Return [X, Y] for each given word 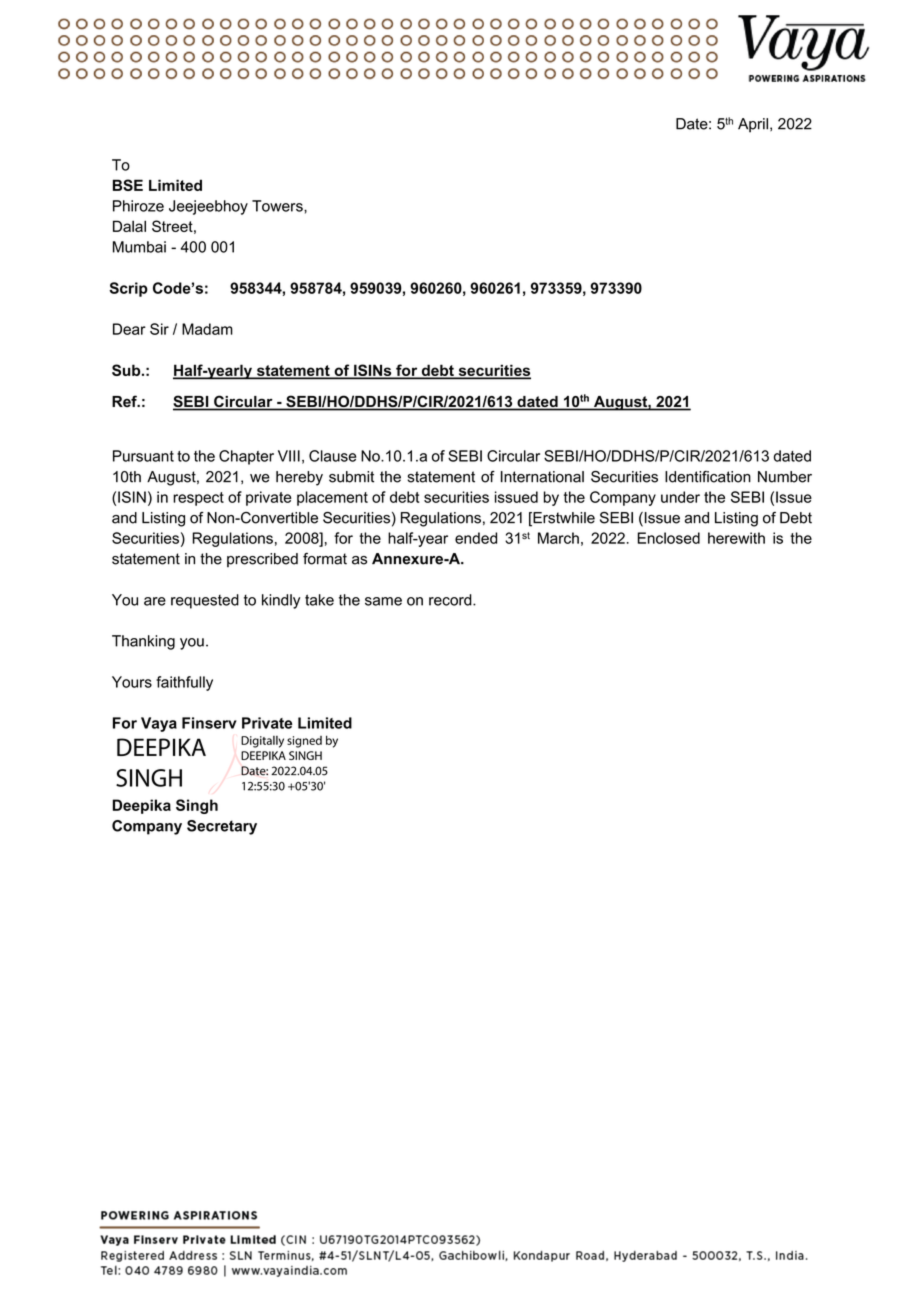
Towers [278, 206]
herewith [736, 538]
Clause [332, 456]
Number [785, 477]
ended [476, 538]
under [680, 497]
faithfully [184, 683]
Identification [708, 477]
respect [198, 499]
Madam [207, 329]
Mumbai [139, 247]
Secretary [222, 827]
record [451, 600]
